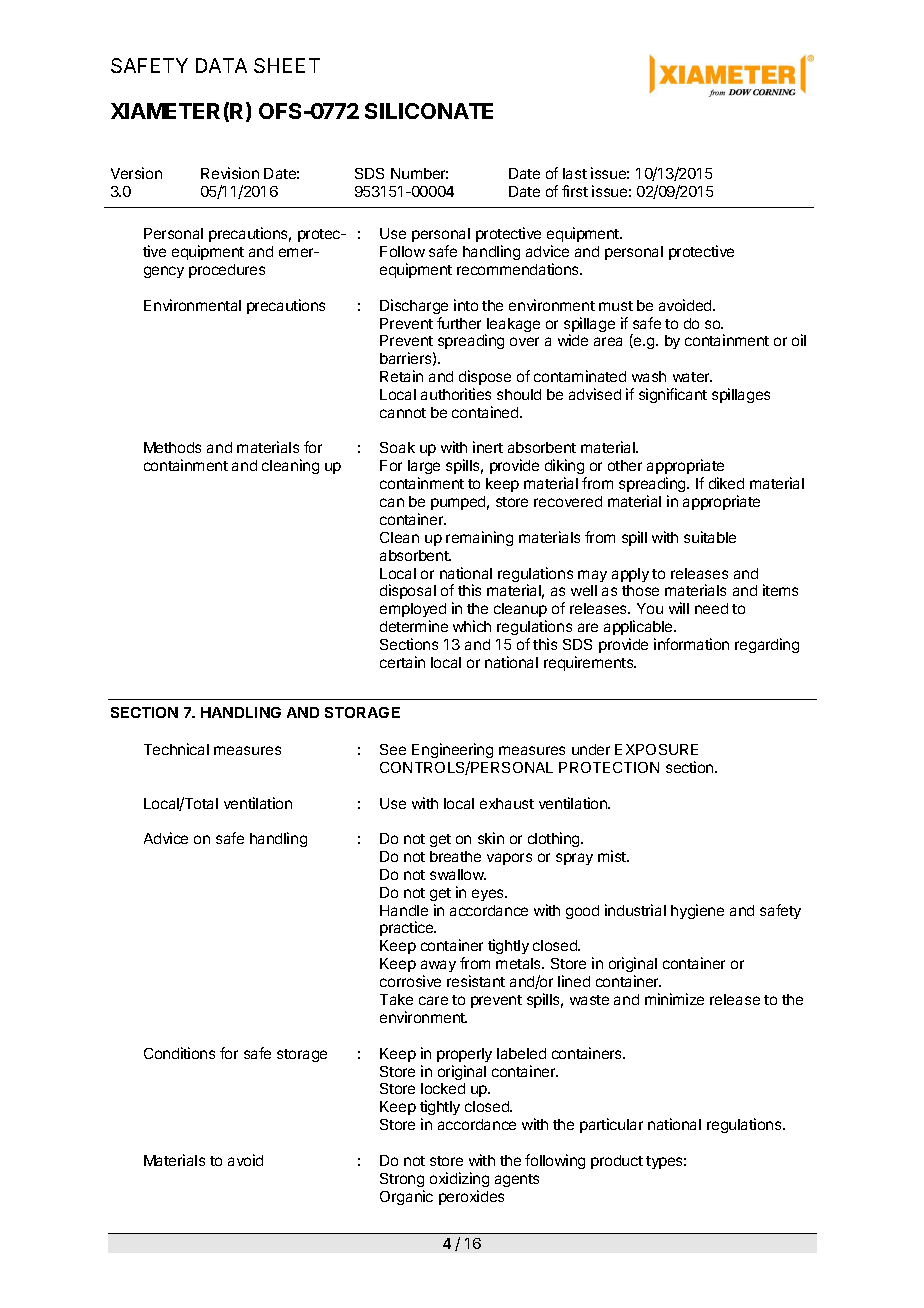  Describe the element at coordinates (459, 1179) in the page. I see `oxidizing` at that location.
